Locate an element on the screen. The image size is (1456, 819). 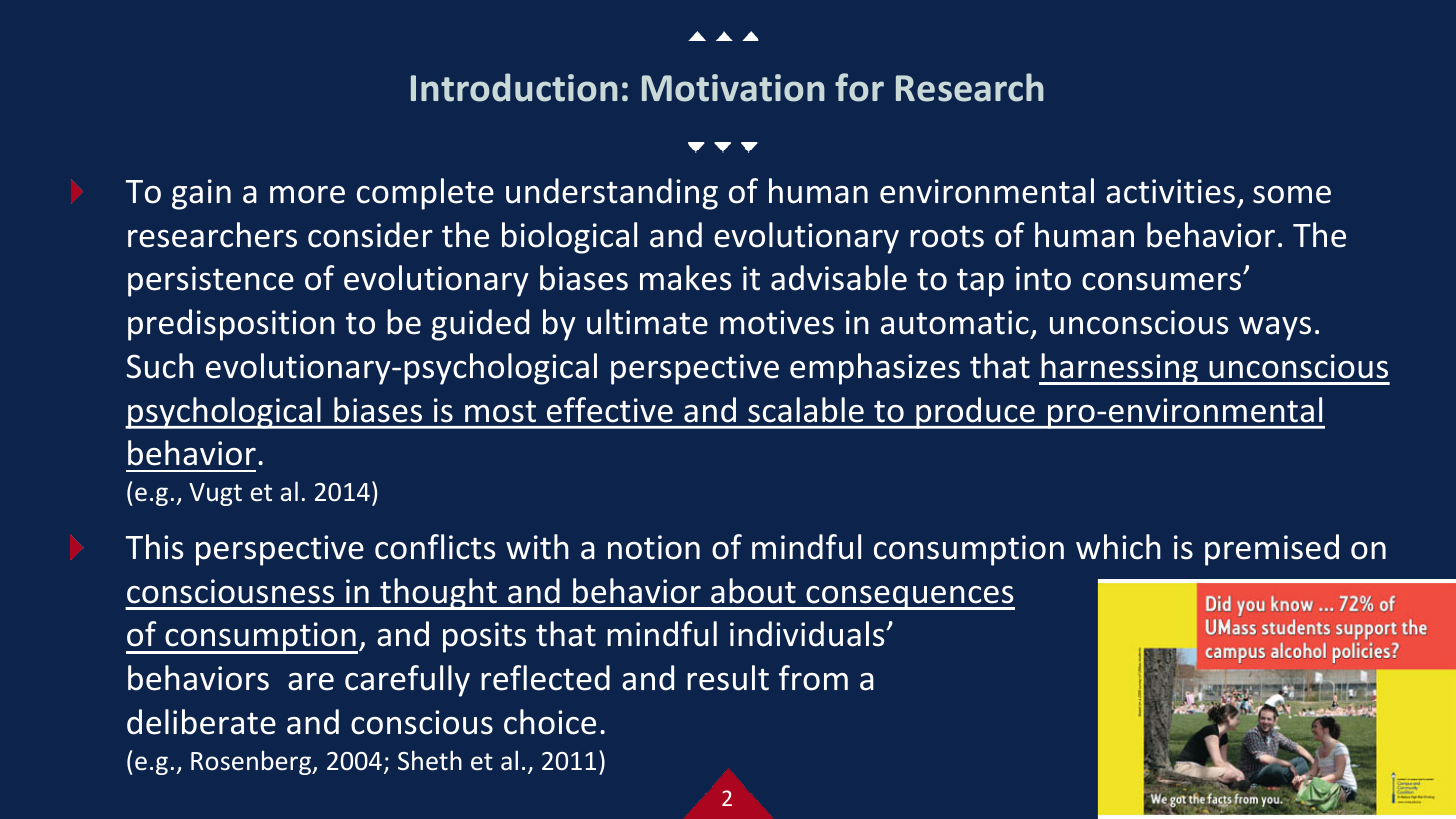
Introduction is located at coordinates (514, 87).
